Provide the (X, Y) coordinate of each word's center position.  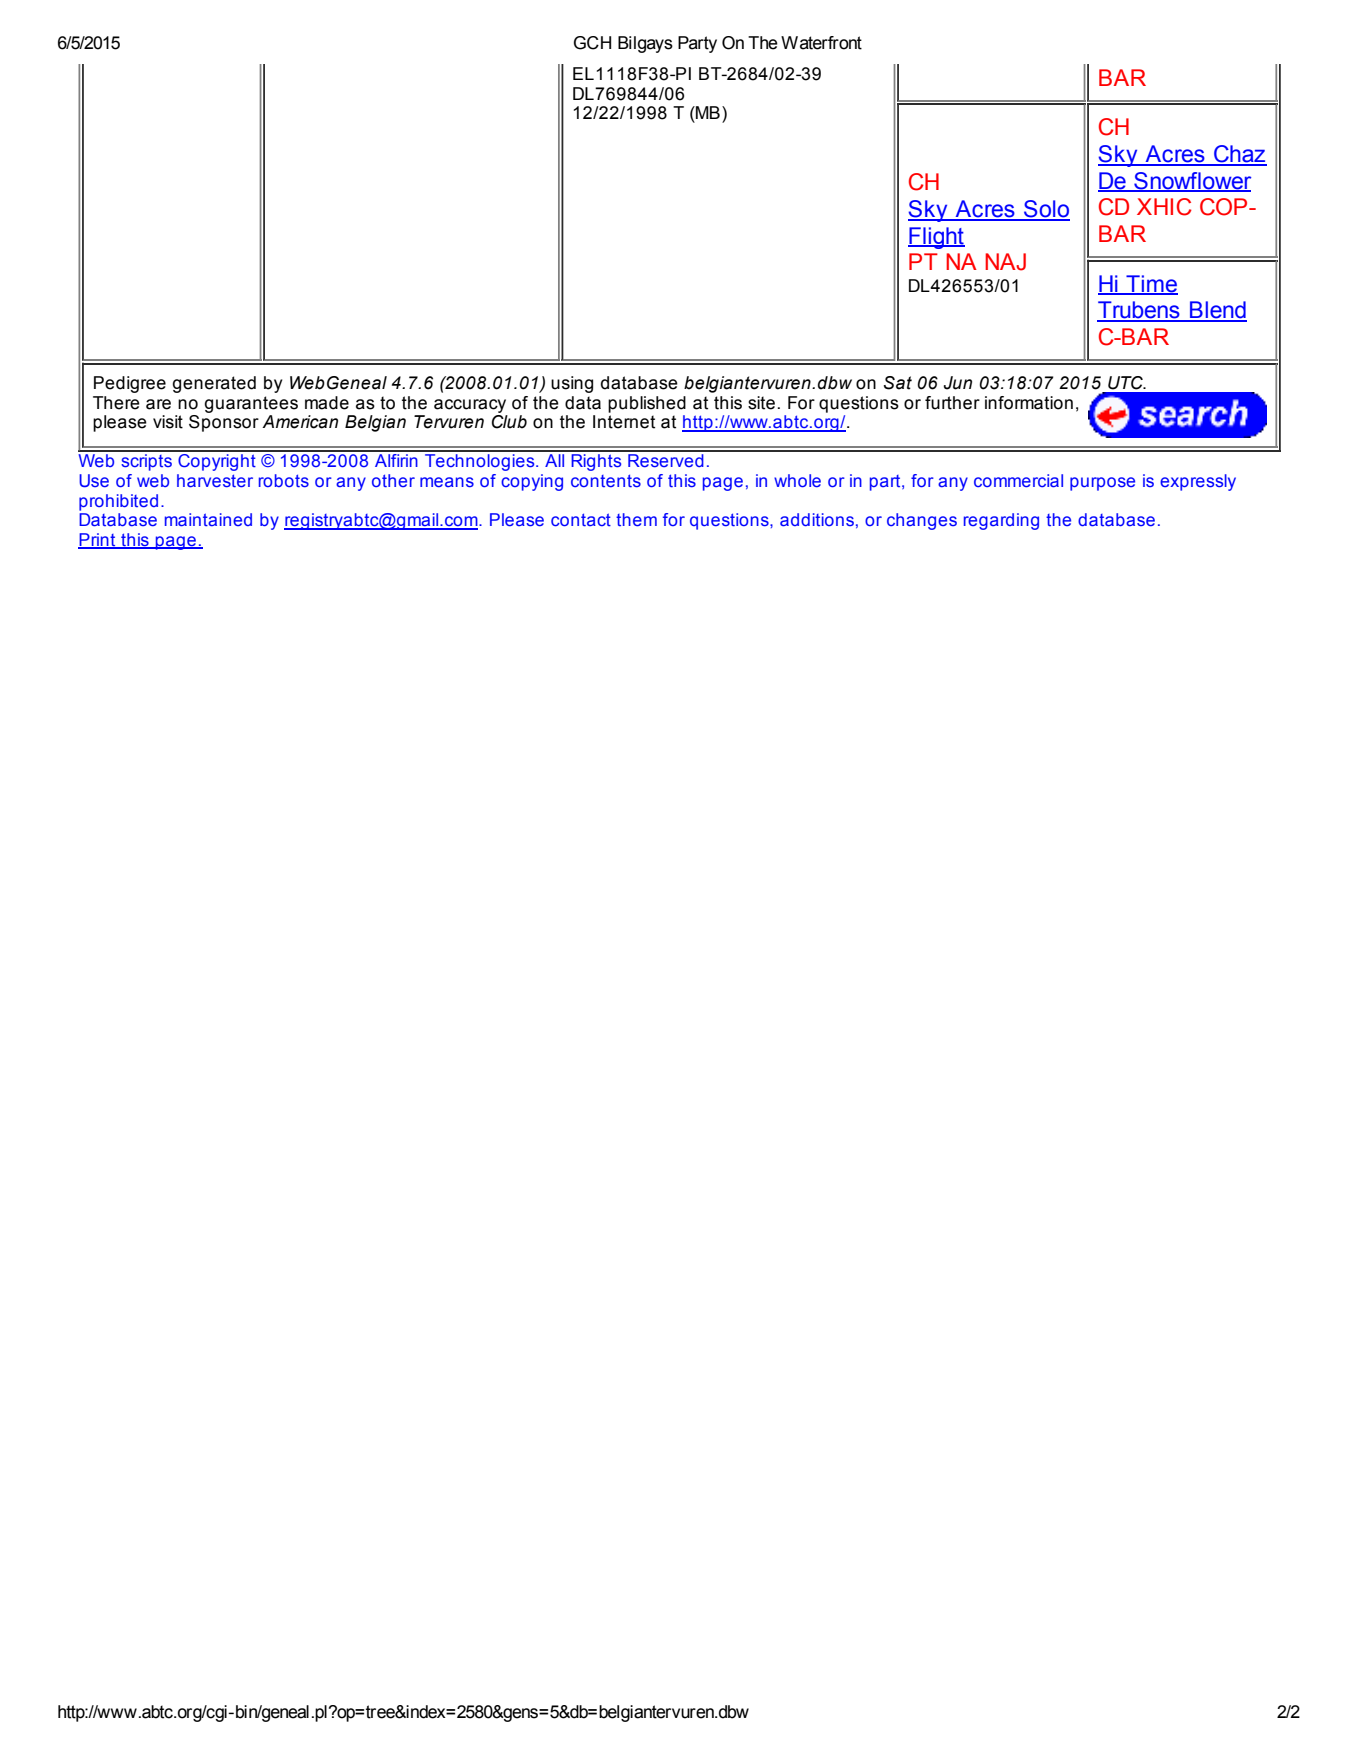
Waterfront (821, 43)
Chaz (1239, 155)
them (636, 520)
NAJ (1005, 262)
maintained (208, 520)
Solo (1046, 210)
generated (214, 384)
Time (1151, 284)
